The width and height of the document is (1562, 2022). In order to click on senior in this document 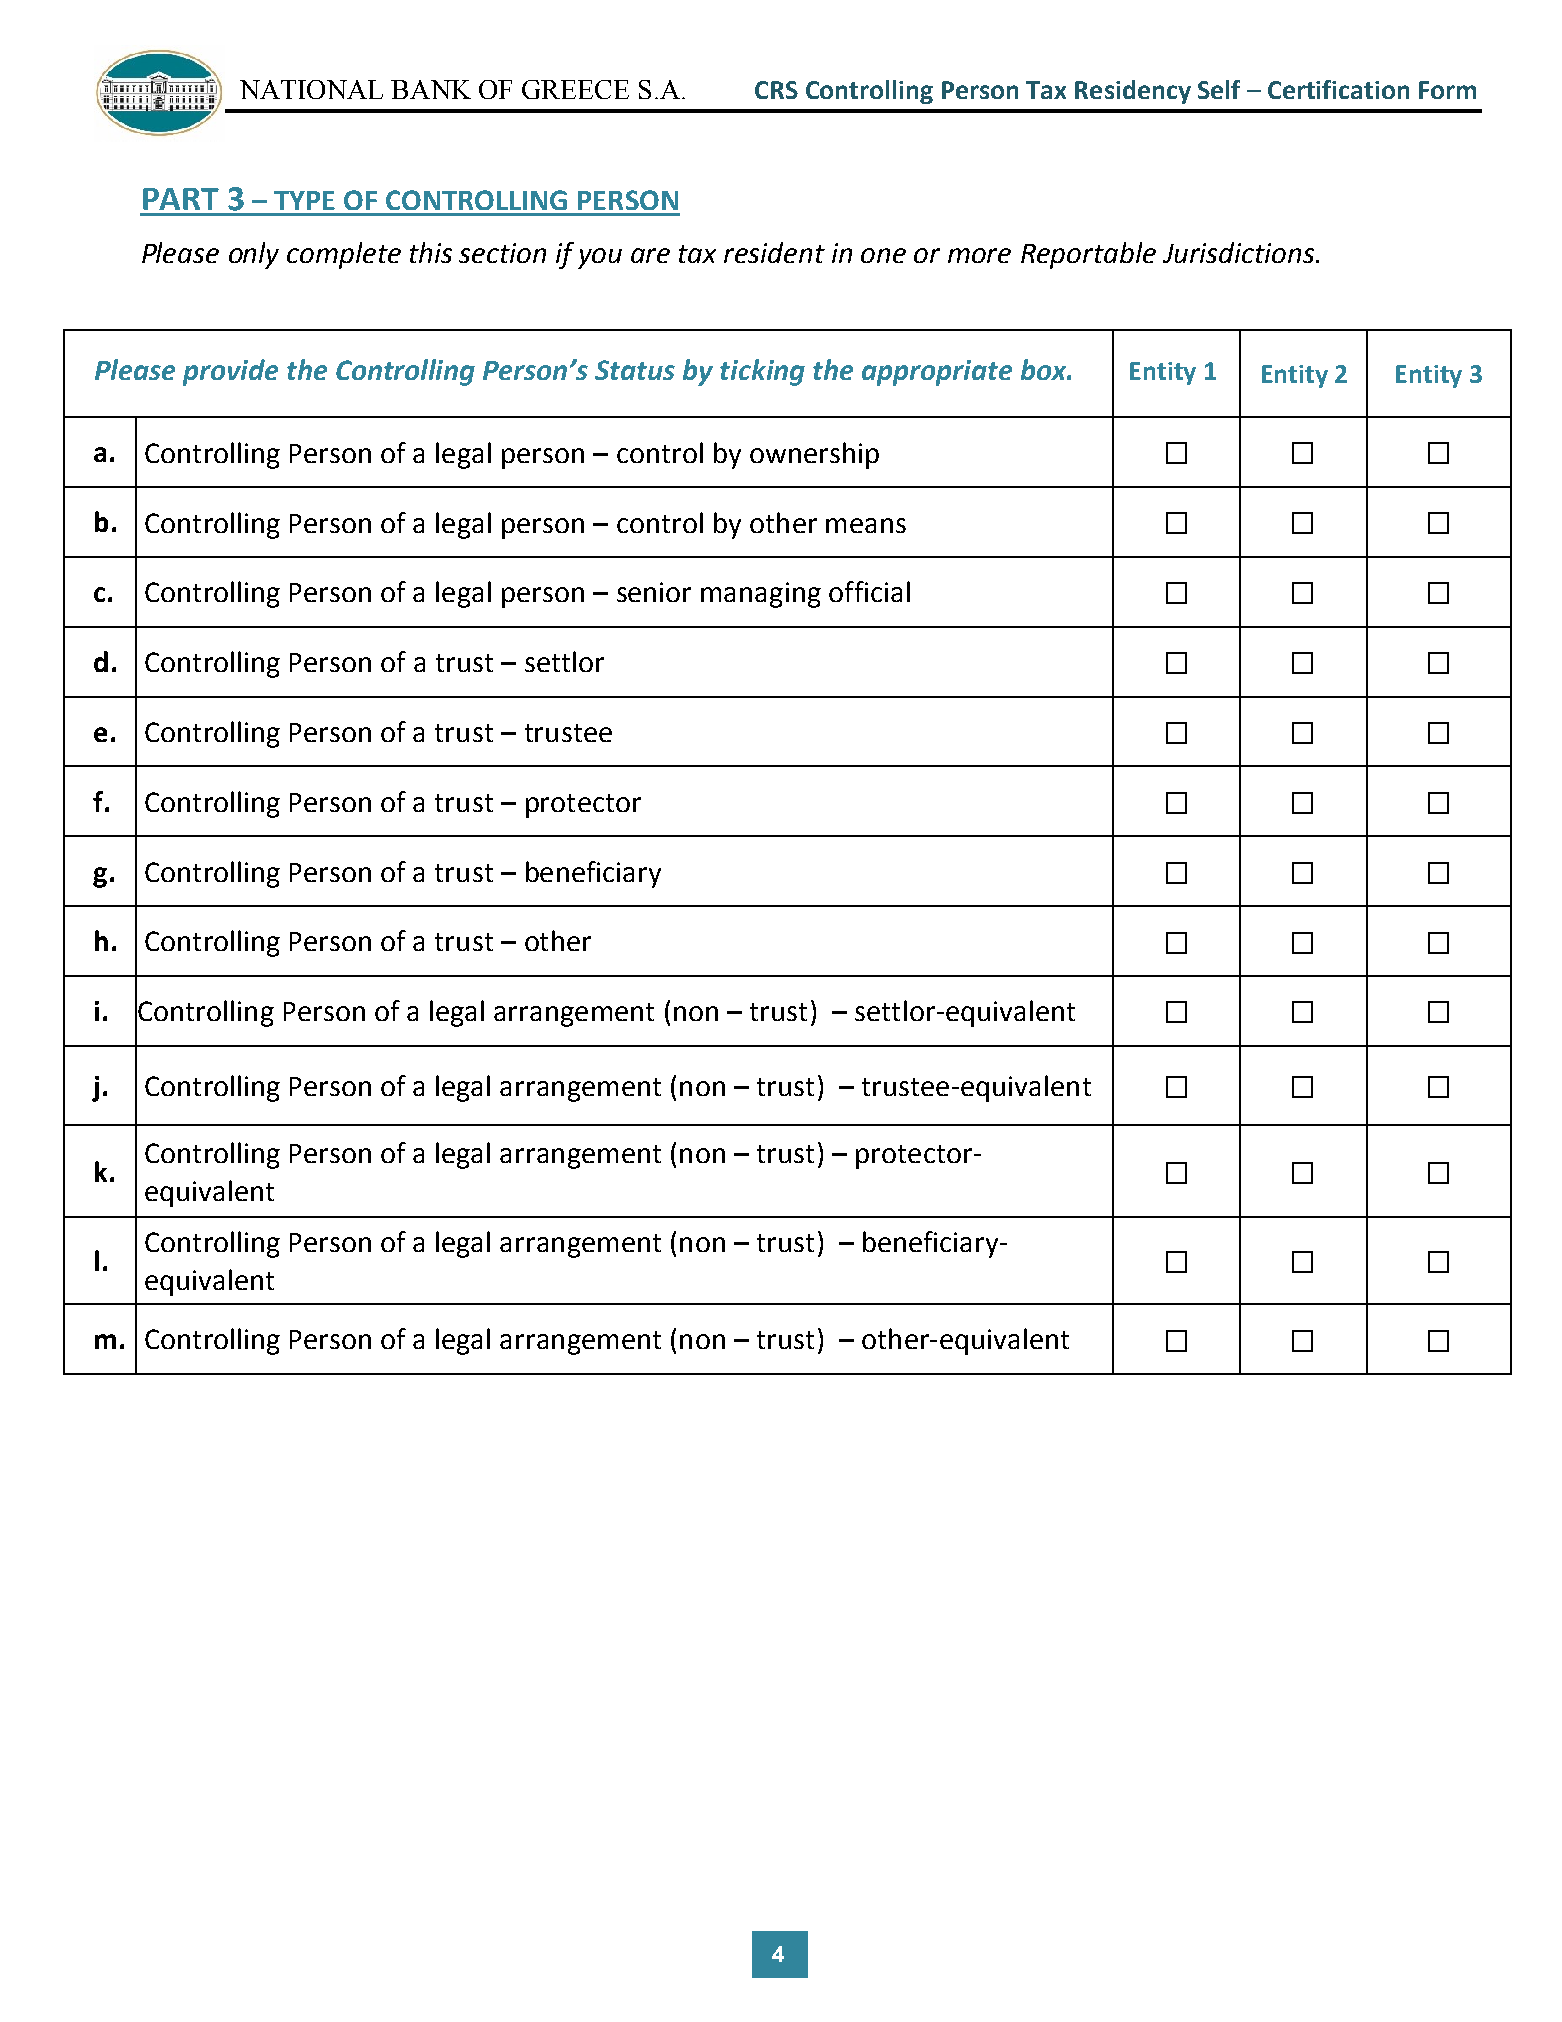, I will do `click(654, 592)`.
